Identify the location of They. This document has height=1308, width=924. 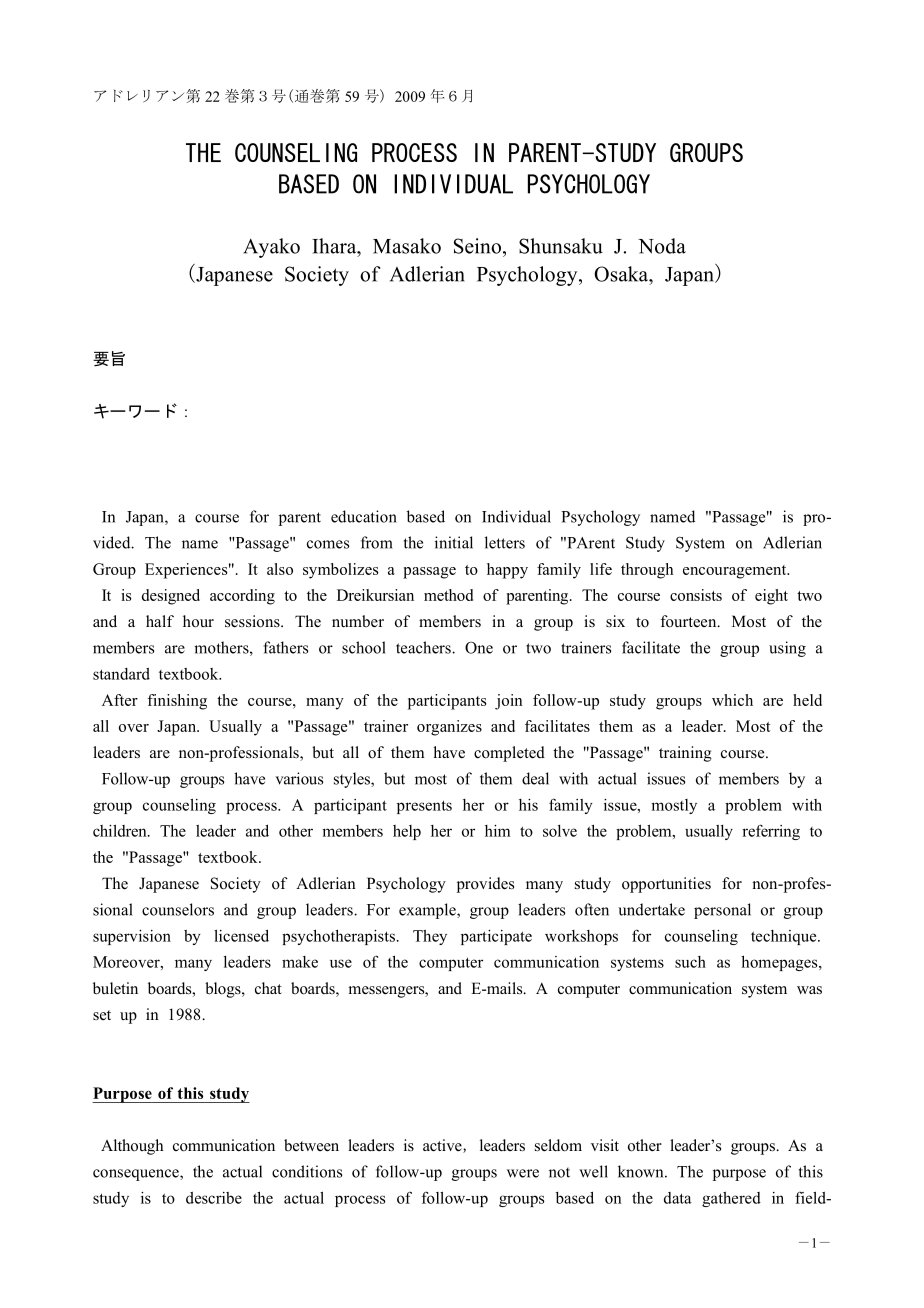
(430, 937).
